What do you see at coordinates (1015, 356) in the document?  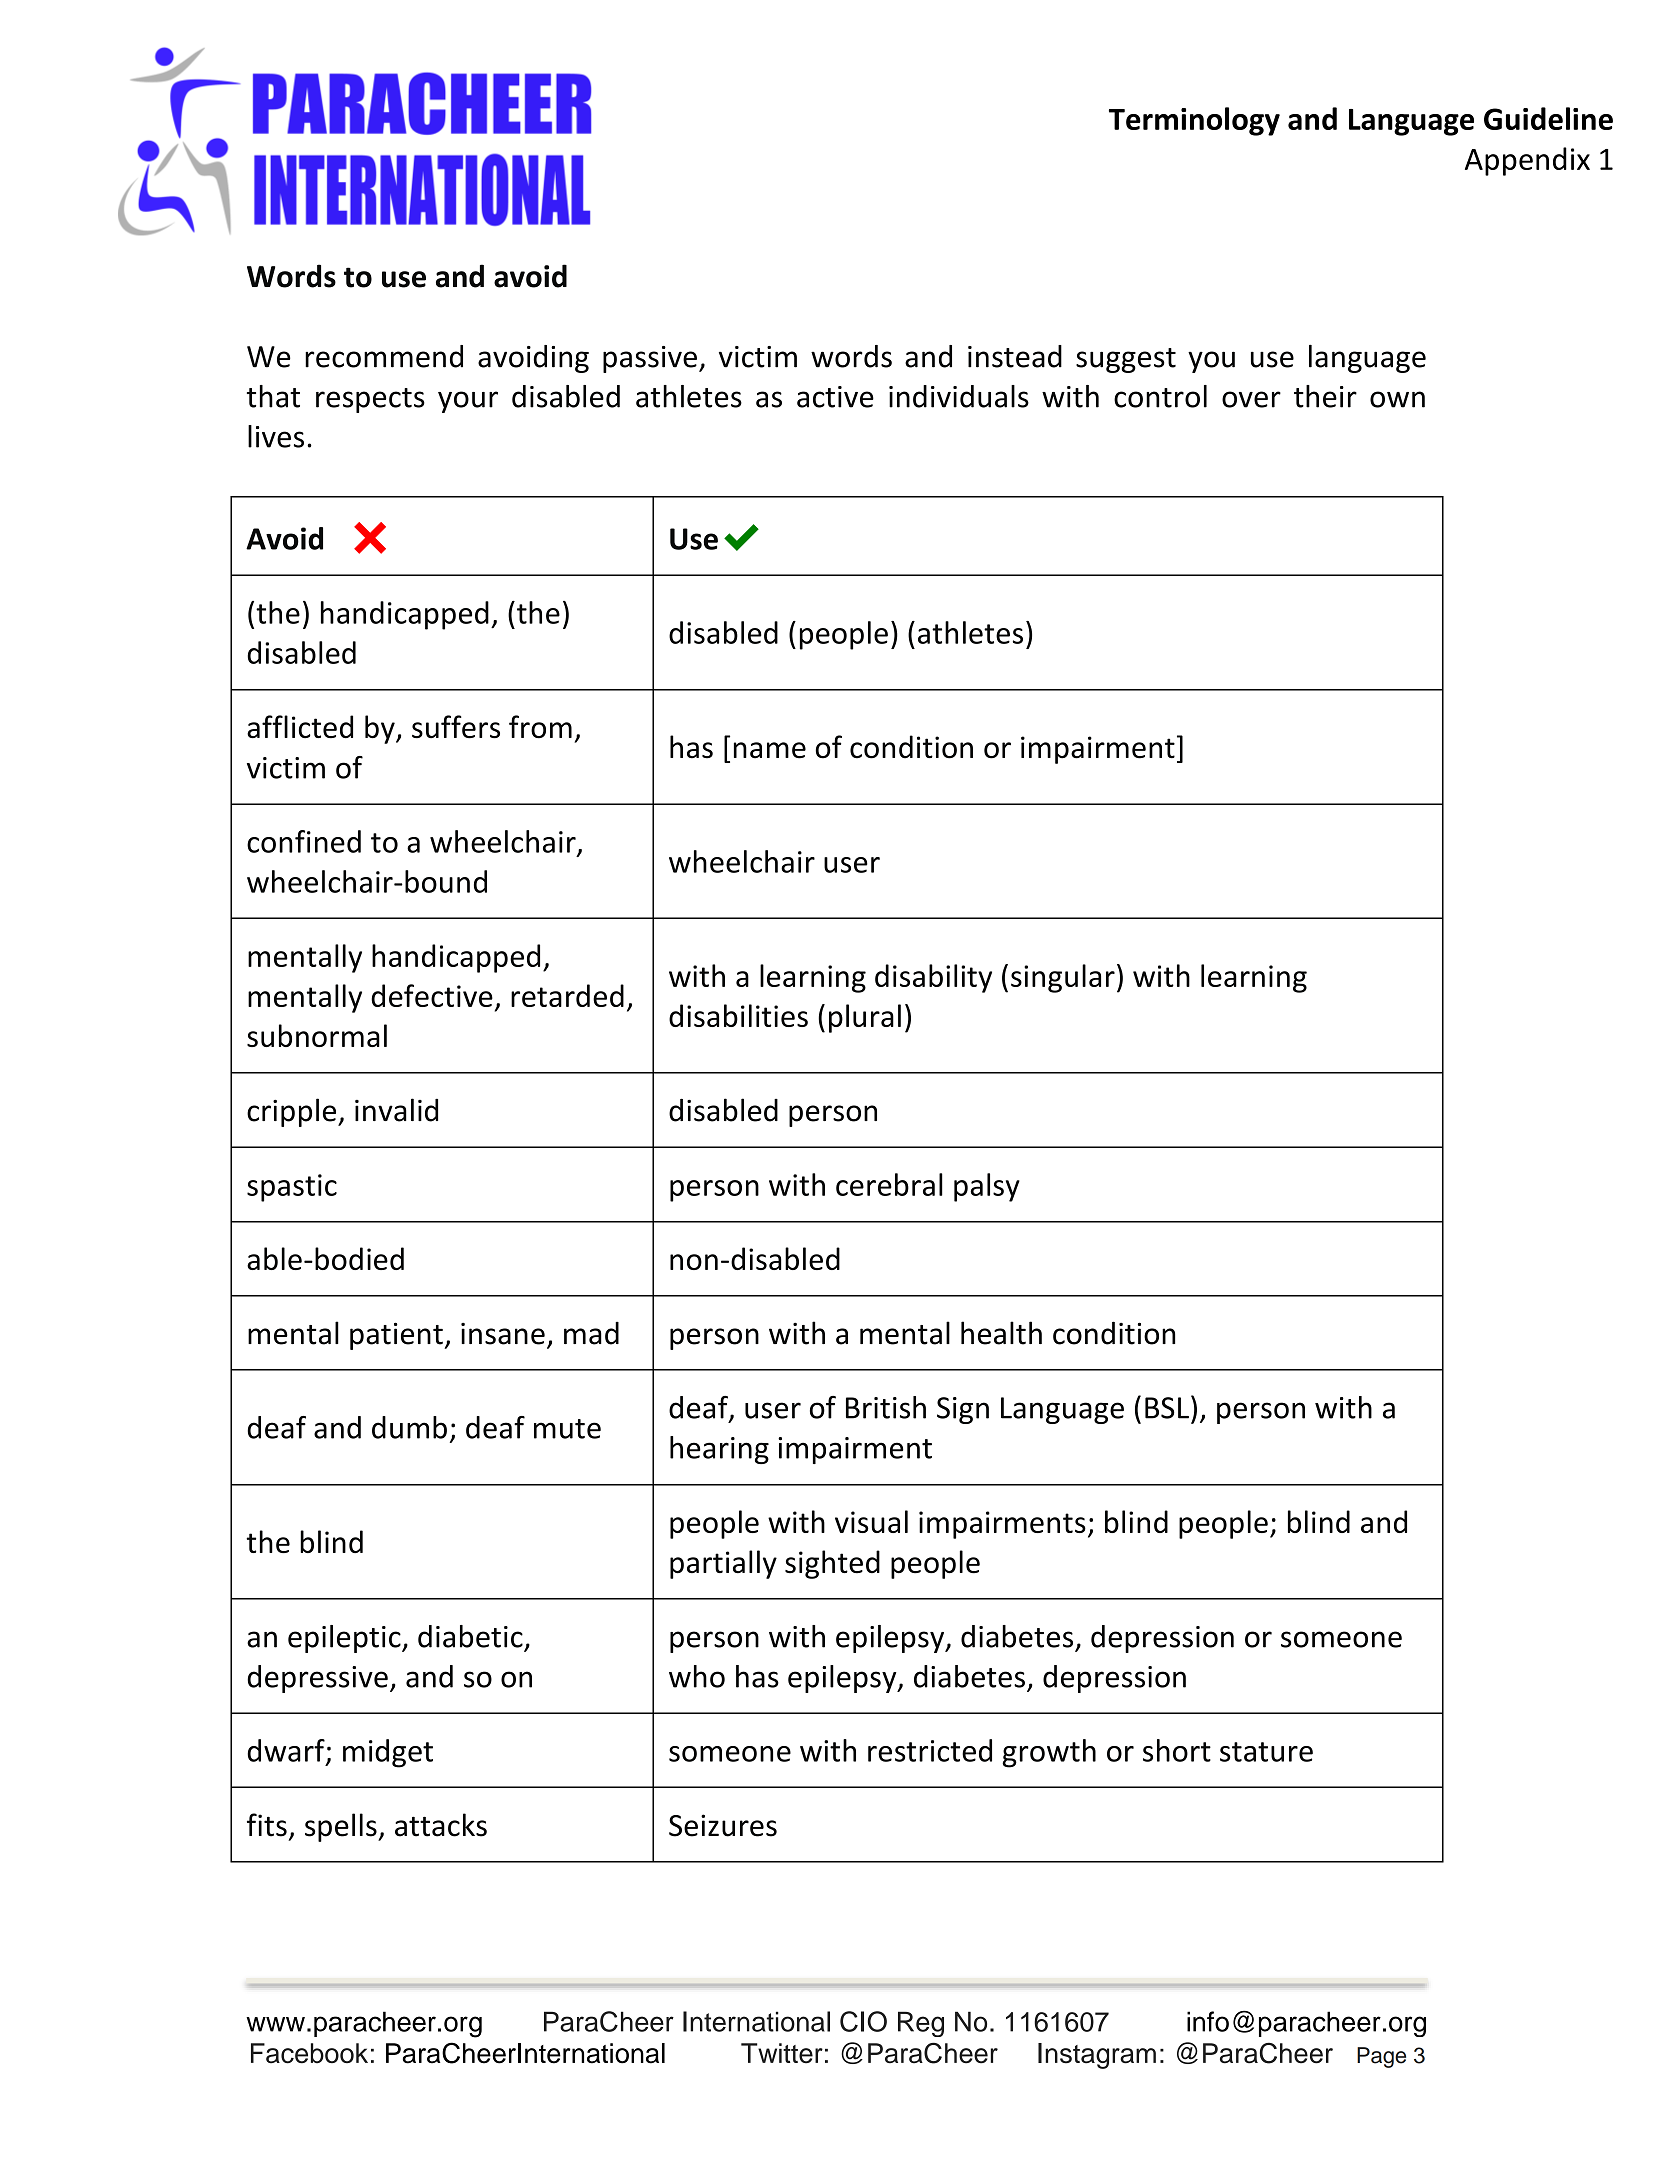 I see `instead` at bounding box center [1015, 356].
